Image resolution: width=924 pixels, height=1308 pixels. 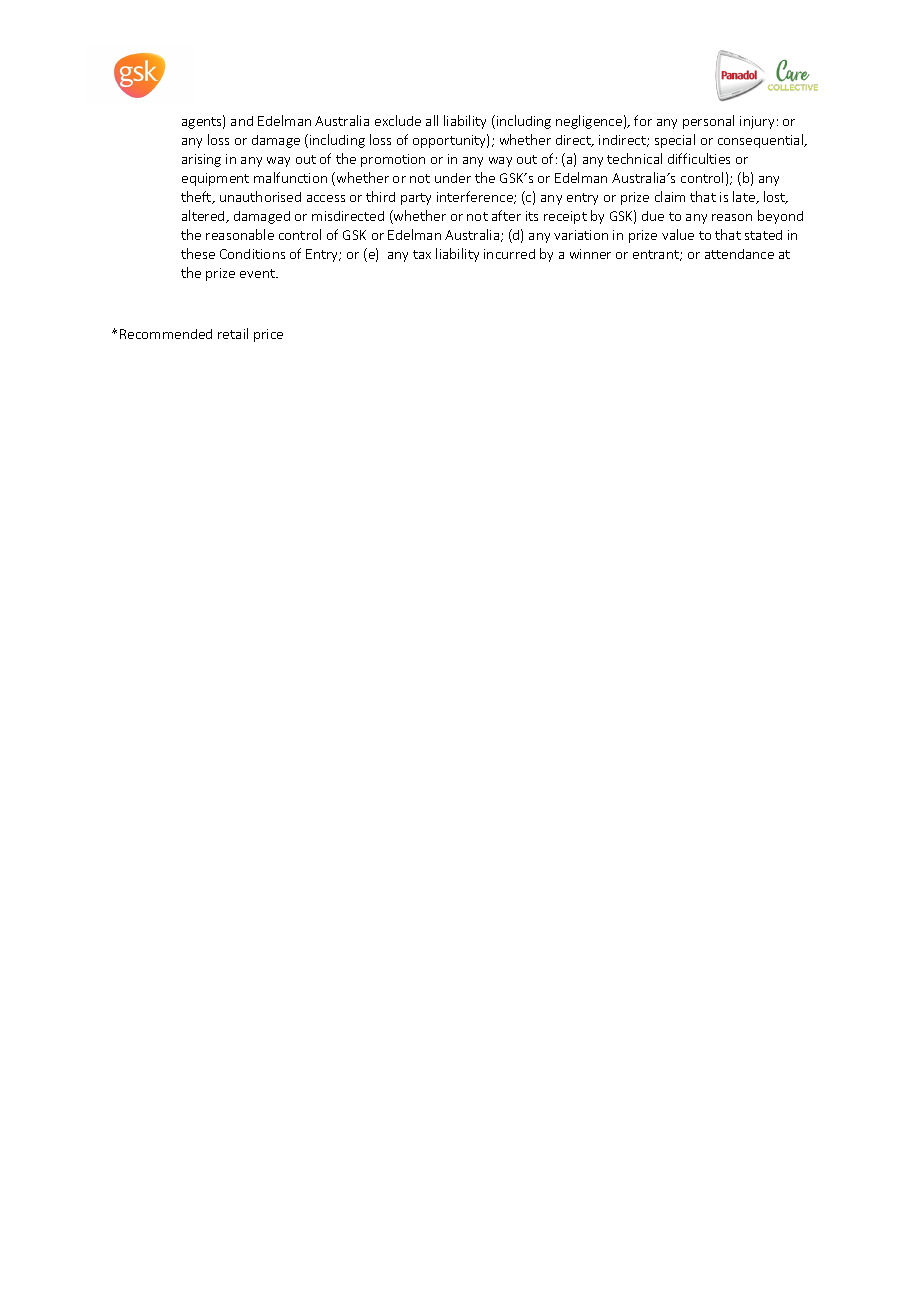 I want to click on and, so click(x=242, y=121).
